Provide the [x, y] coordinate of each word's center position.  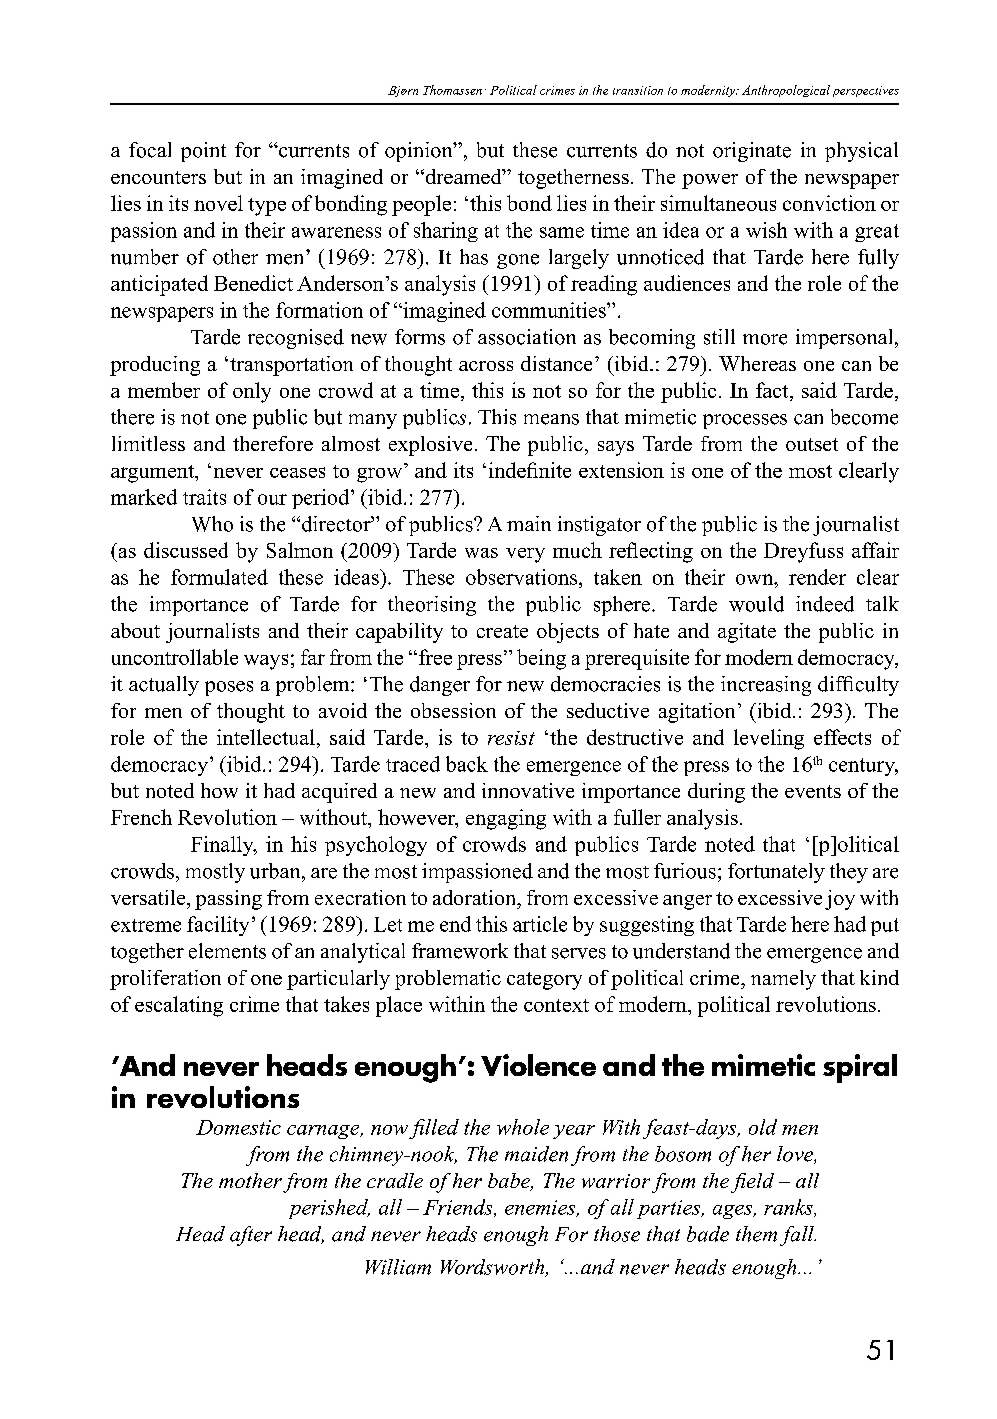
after [251, 1236]
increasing [766, 686]
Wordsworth [494, 1268]
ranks [789, 1208]
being [541, 659]
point [203, 152]
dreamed [463, 176]
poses [229, 688]
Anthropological [786, 91]
